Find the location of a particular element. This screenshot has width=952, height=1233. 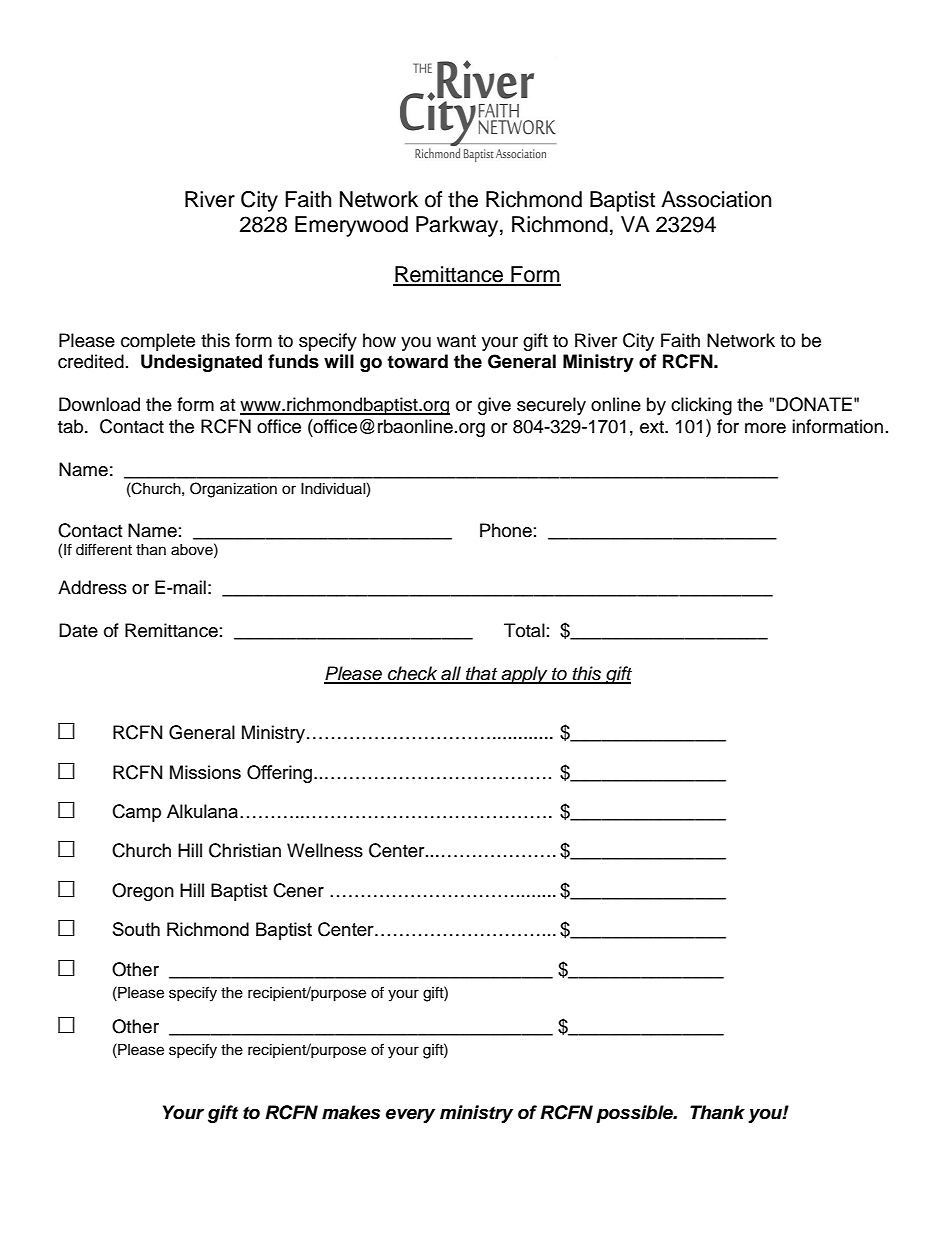

Wellness is located at coordinates (325, 850).
